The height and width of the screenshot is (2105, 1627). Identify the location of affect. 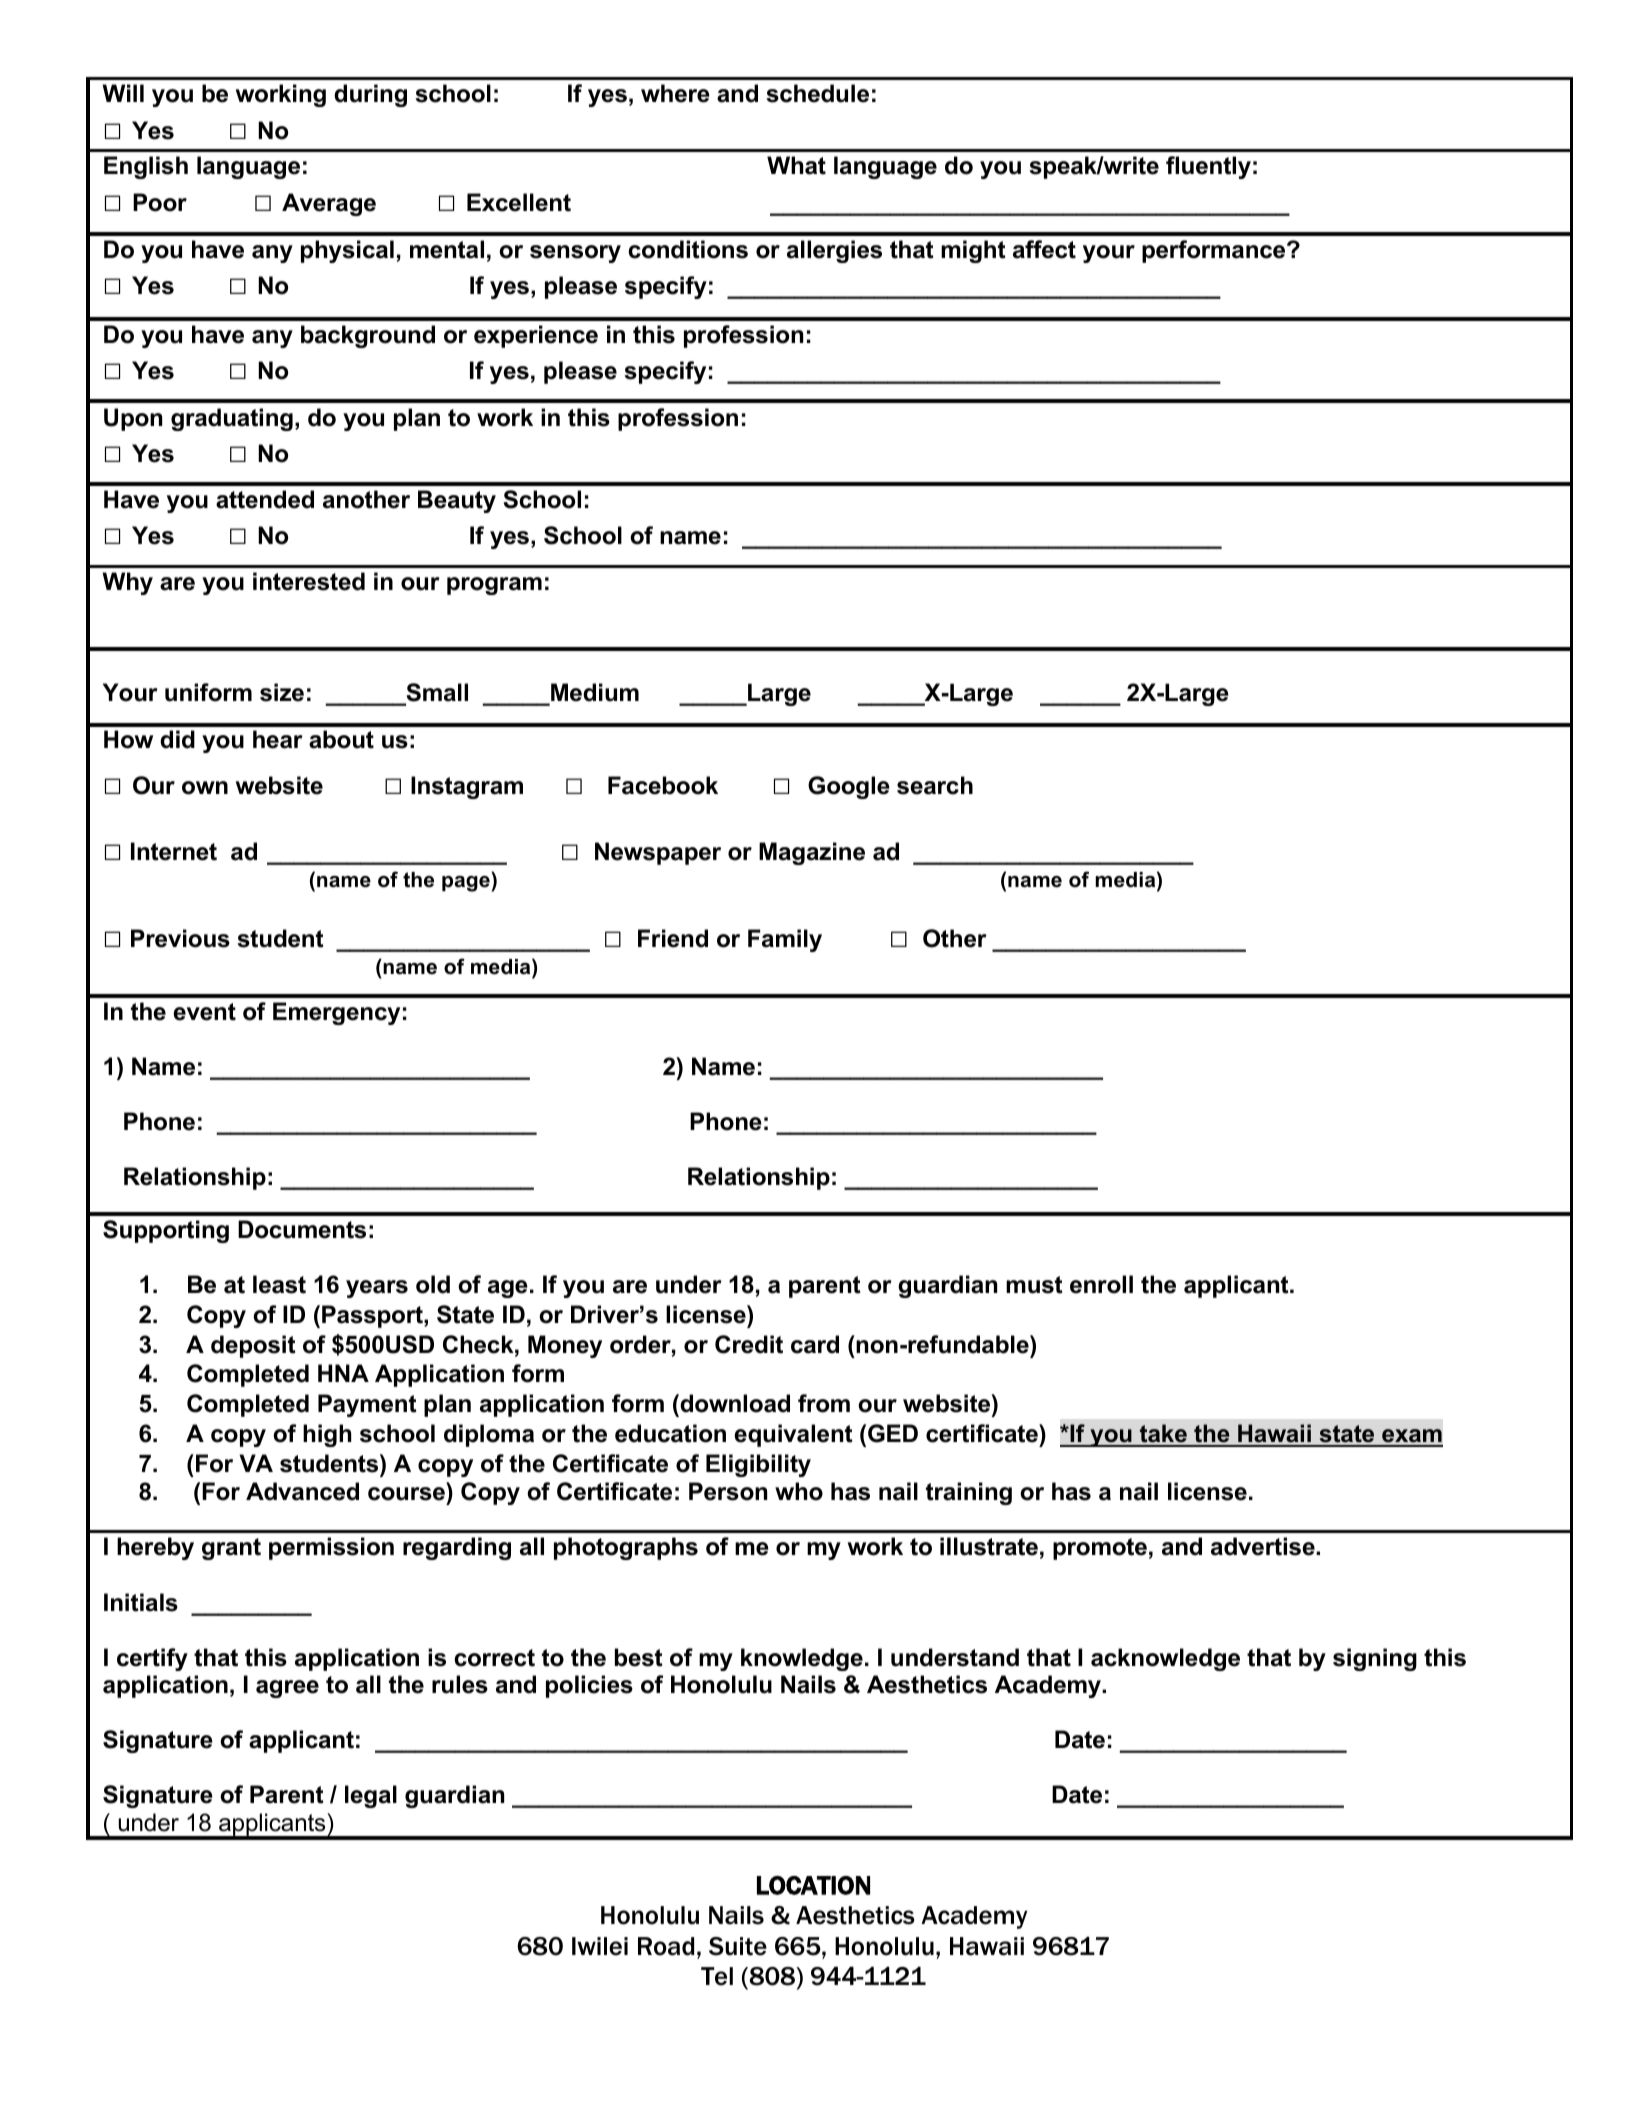
(1044, 249).
